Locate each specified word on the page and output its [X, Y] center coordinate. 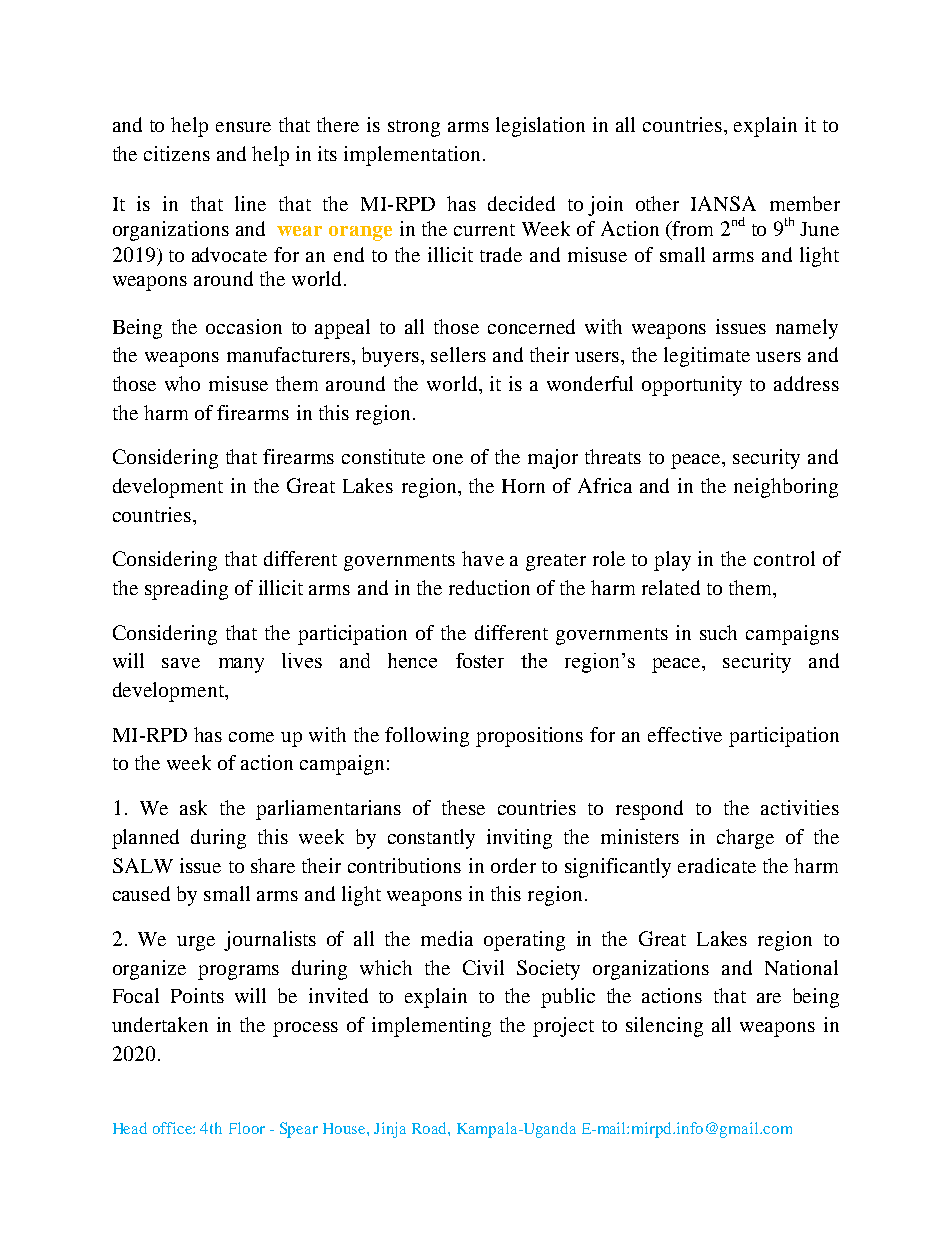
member [805, 203]
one [448, 459]
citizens [177, 153]
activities [800, 807]
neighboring [786, 488]
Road [430, 1128]
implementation [412, 156]
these [463, 807]
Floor [247, 1128]
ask [193, 807]
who [182, 383]
